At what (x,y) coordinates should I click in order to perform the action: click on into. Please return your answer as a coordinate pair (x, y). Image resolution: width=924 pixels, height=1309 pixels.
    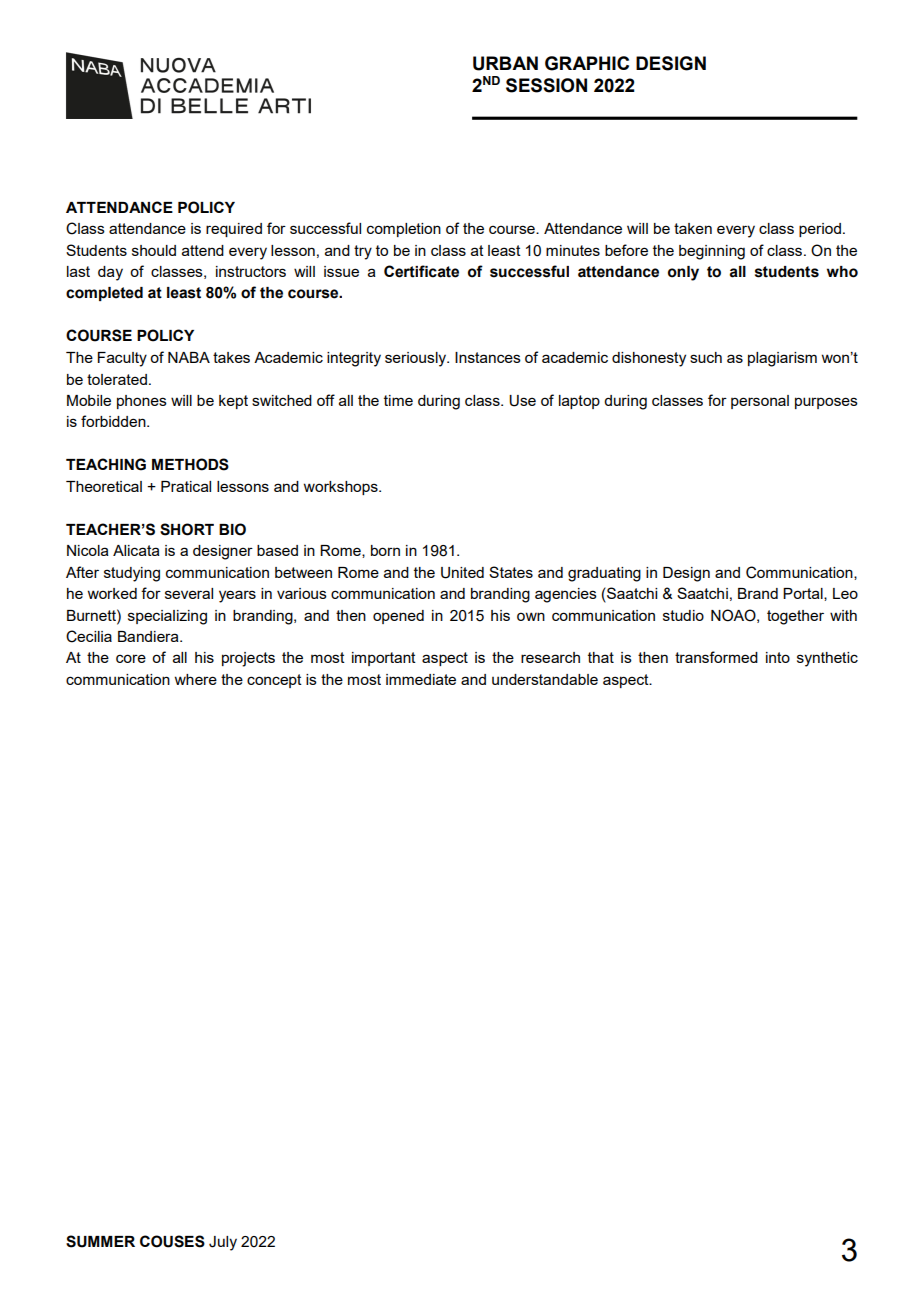
    Looking at the image, I should click on (778, 657).
